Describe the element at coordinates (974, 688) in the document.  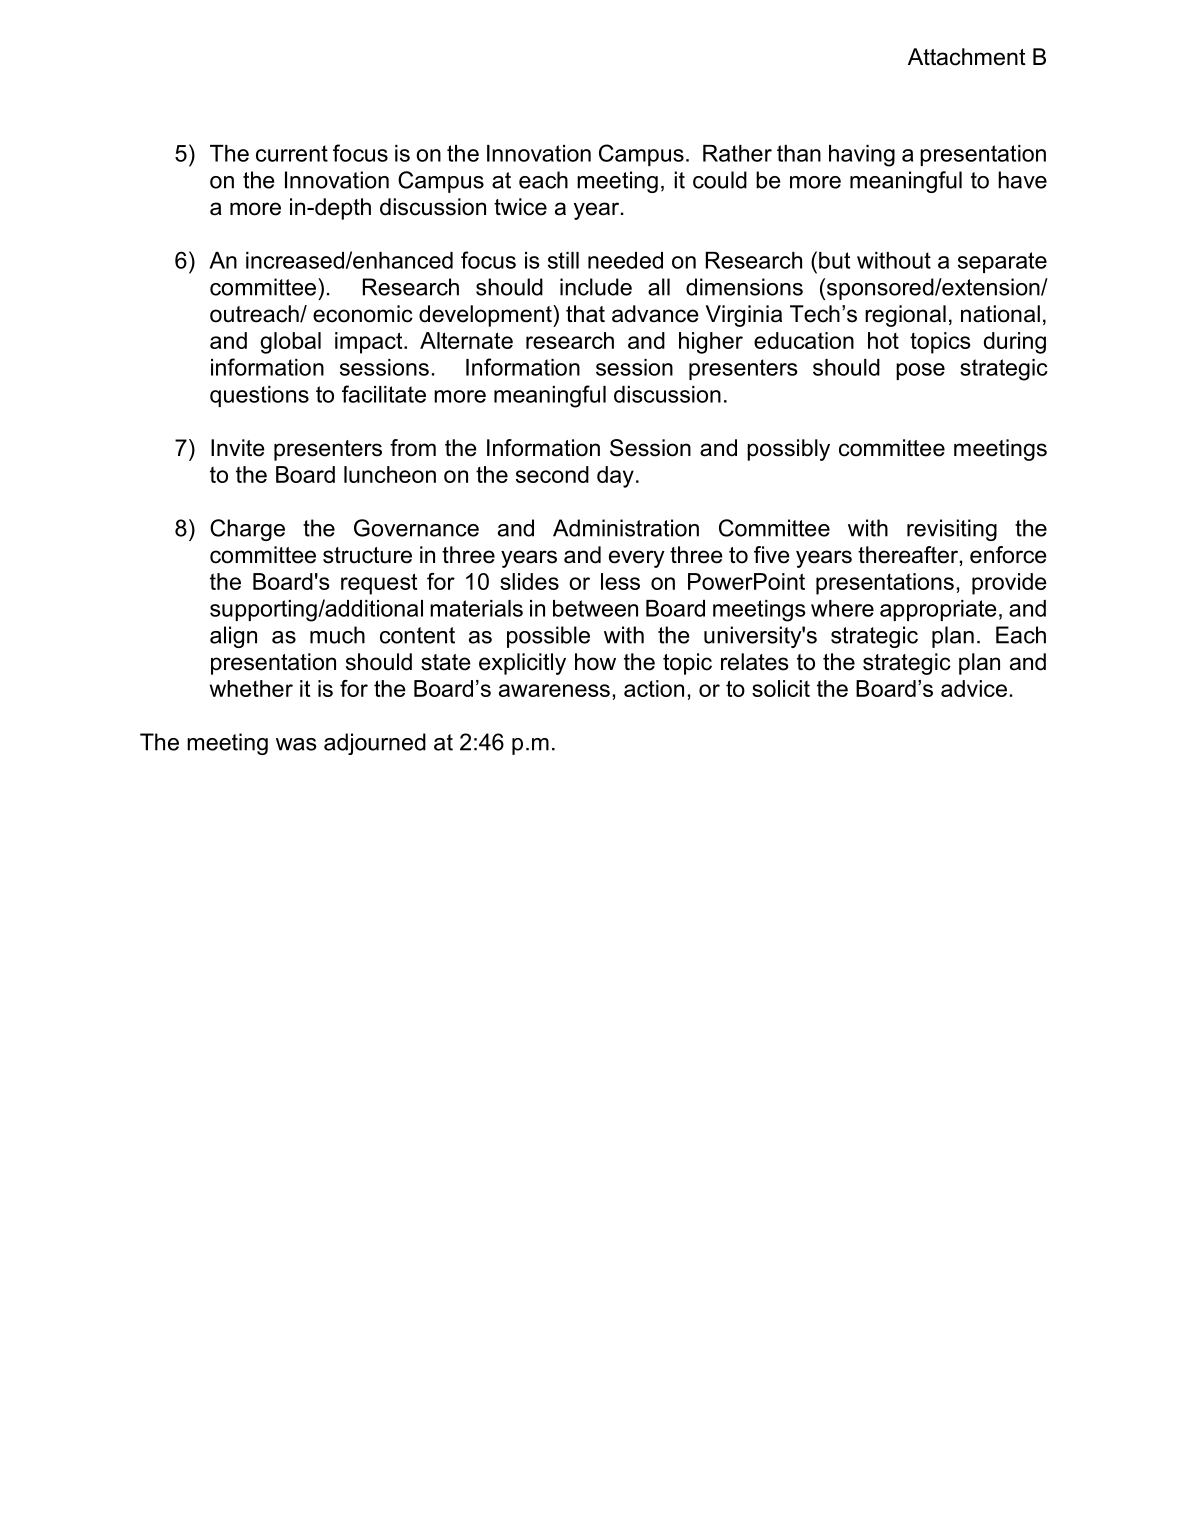
I see `advice` at that location.
